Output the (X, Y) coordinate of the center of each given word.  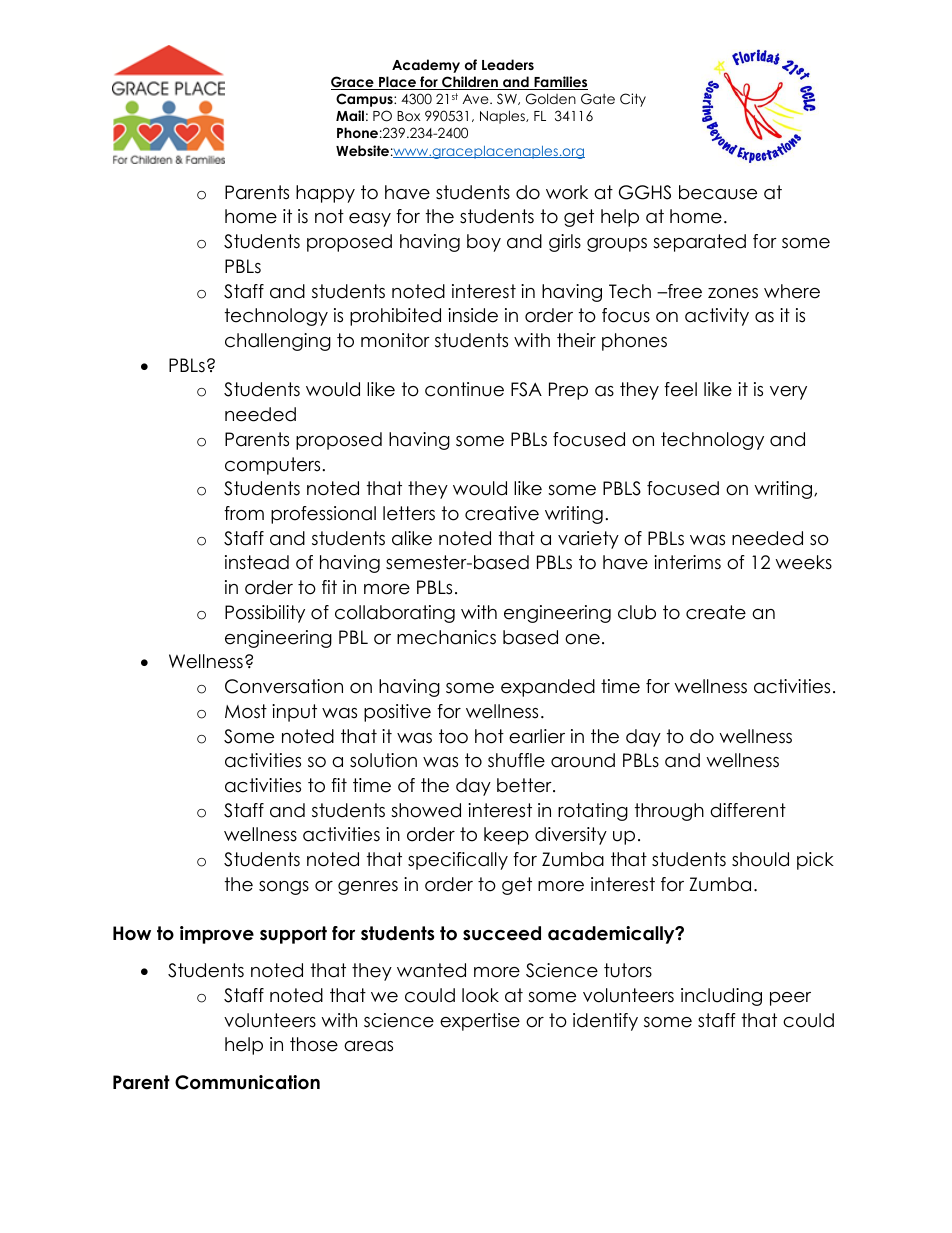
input (294, 713)
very (788, 393)
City (633, 100)
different (748, 810)
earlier (537, 736)
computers (272, 466)
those (314, 1044)
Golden (551, 99)
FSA (526, 389)
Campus (365, 100)
